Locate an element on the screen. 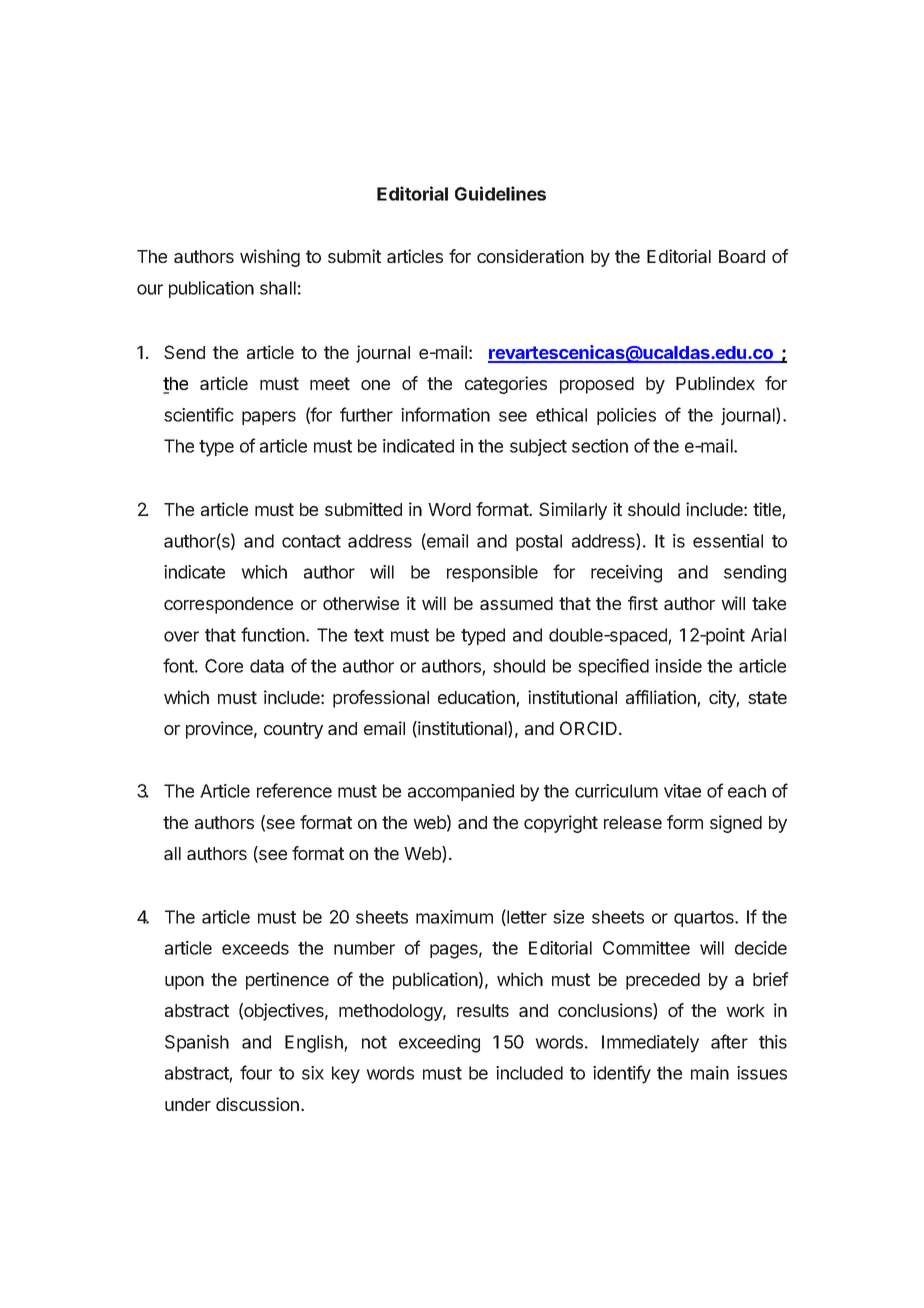  papers is located at coordinates (269, 418).
